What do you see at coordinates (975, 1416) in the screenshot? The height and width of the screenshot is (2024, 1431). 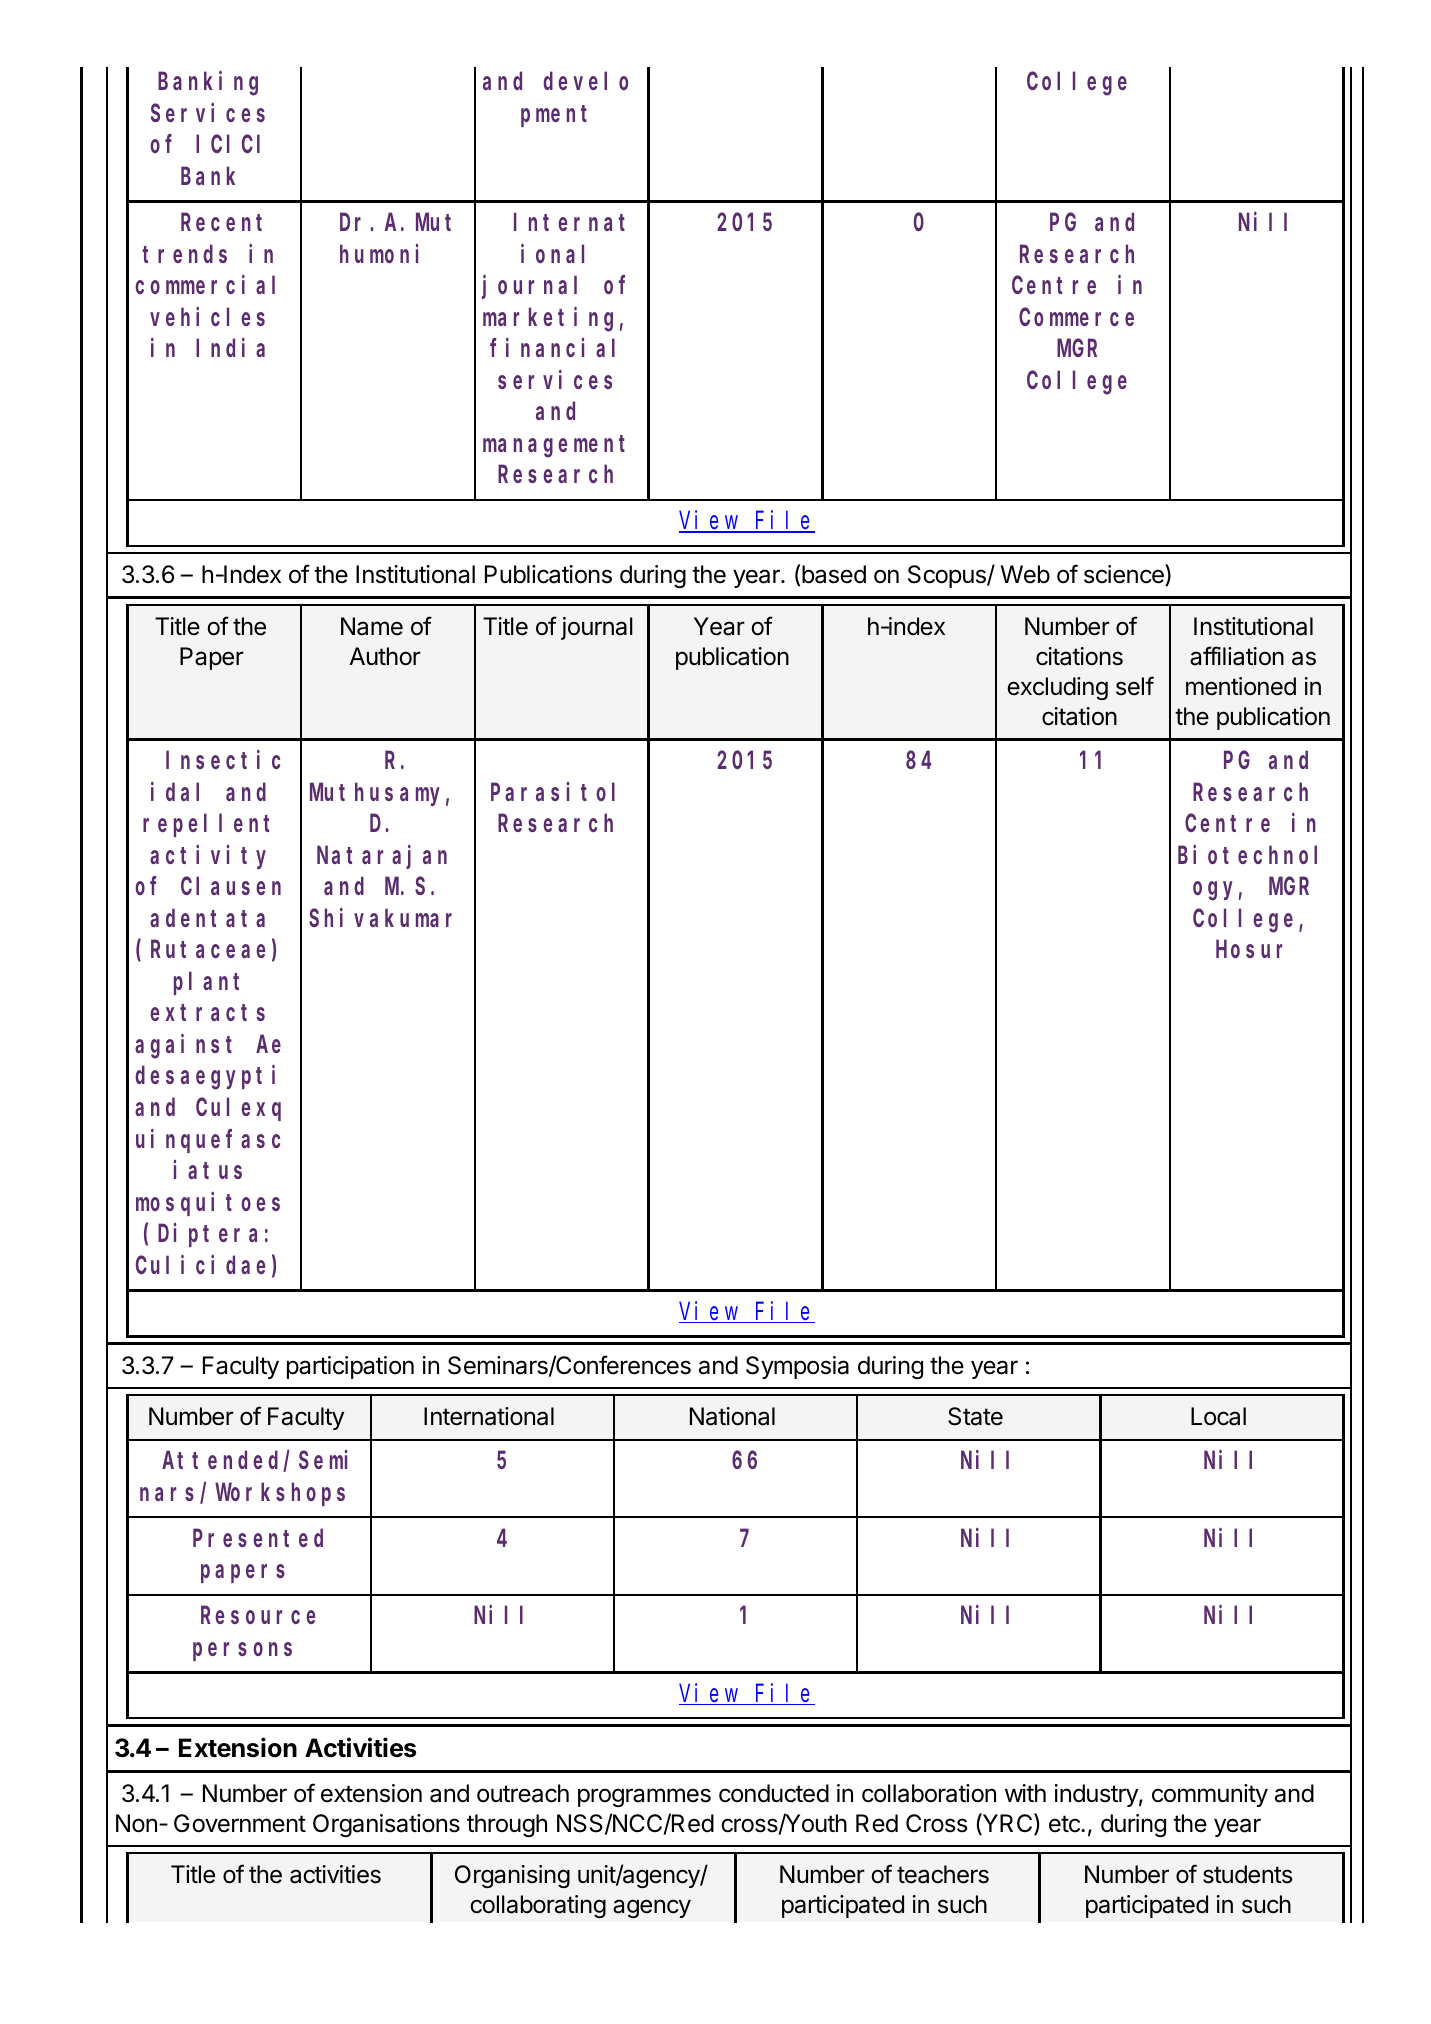 I see `State` at bounding box center [975, 1416].
